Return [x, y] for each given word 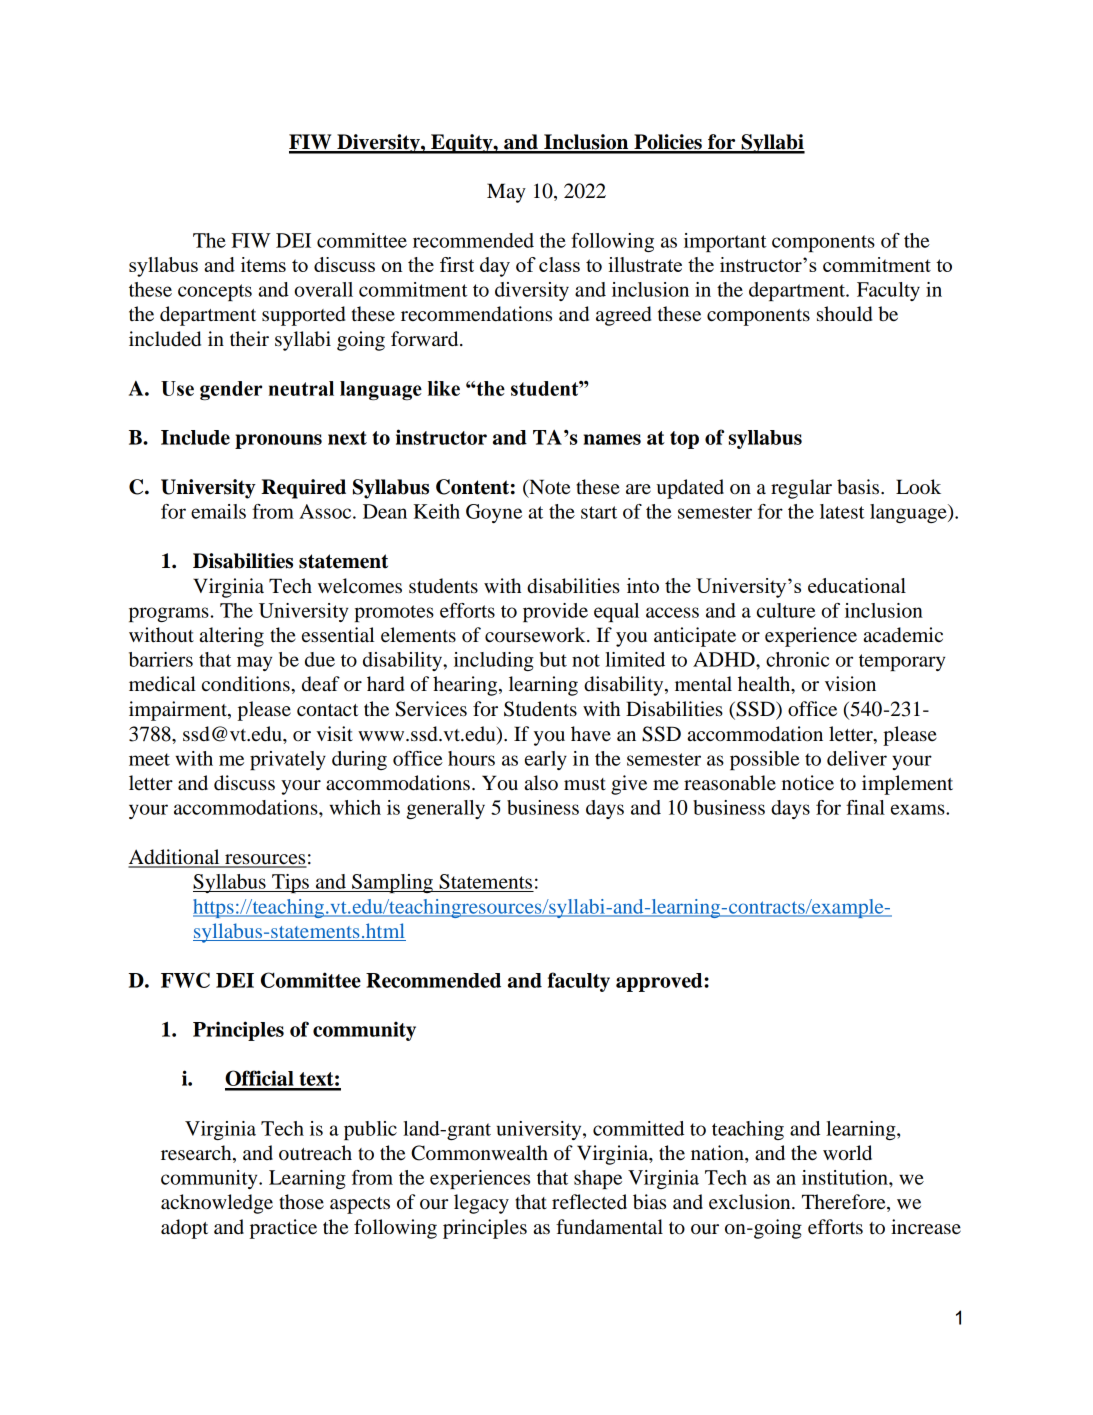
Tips [290, 883]
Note [548, 488]
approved [660, 982]
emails [218, 511]
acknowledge [217, 1204]
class [559, 264]
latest [842, 511]
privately [288, 760]
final [865, 807]
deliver [857, 758]
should [844, 314]
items [263, 264]
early [546, 760]
